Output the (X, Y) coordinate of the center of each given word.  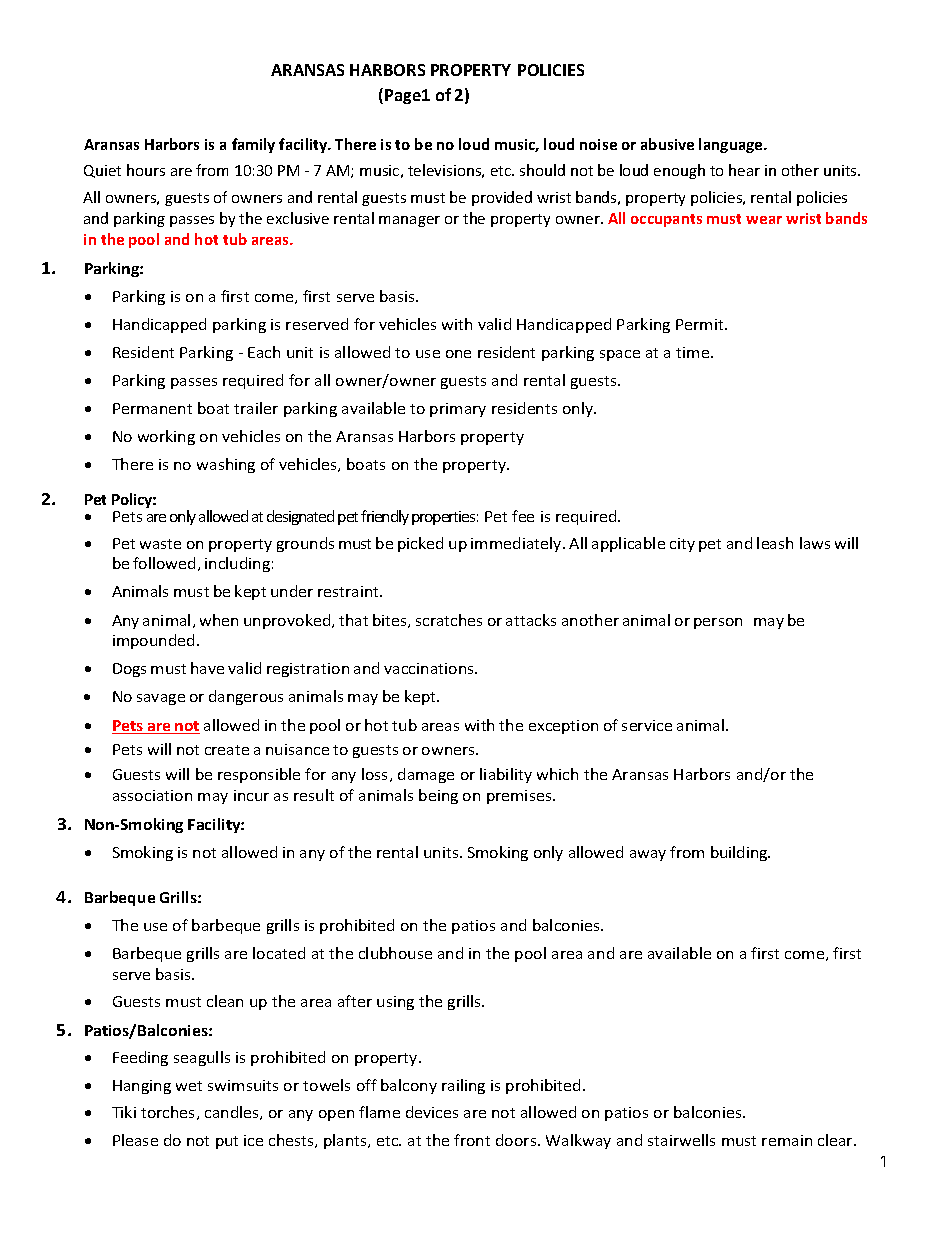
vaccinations (430, 668)
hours (146, 170)
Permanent (152, 408)
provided (502, 198)
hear (744, 170)
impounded (153, 641)
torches (169, 1113)
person (718, 623)
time (694, 352)
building (740, 853)
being (438, 796)
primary (458, 410)
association (152, 795)
